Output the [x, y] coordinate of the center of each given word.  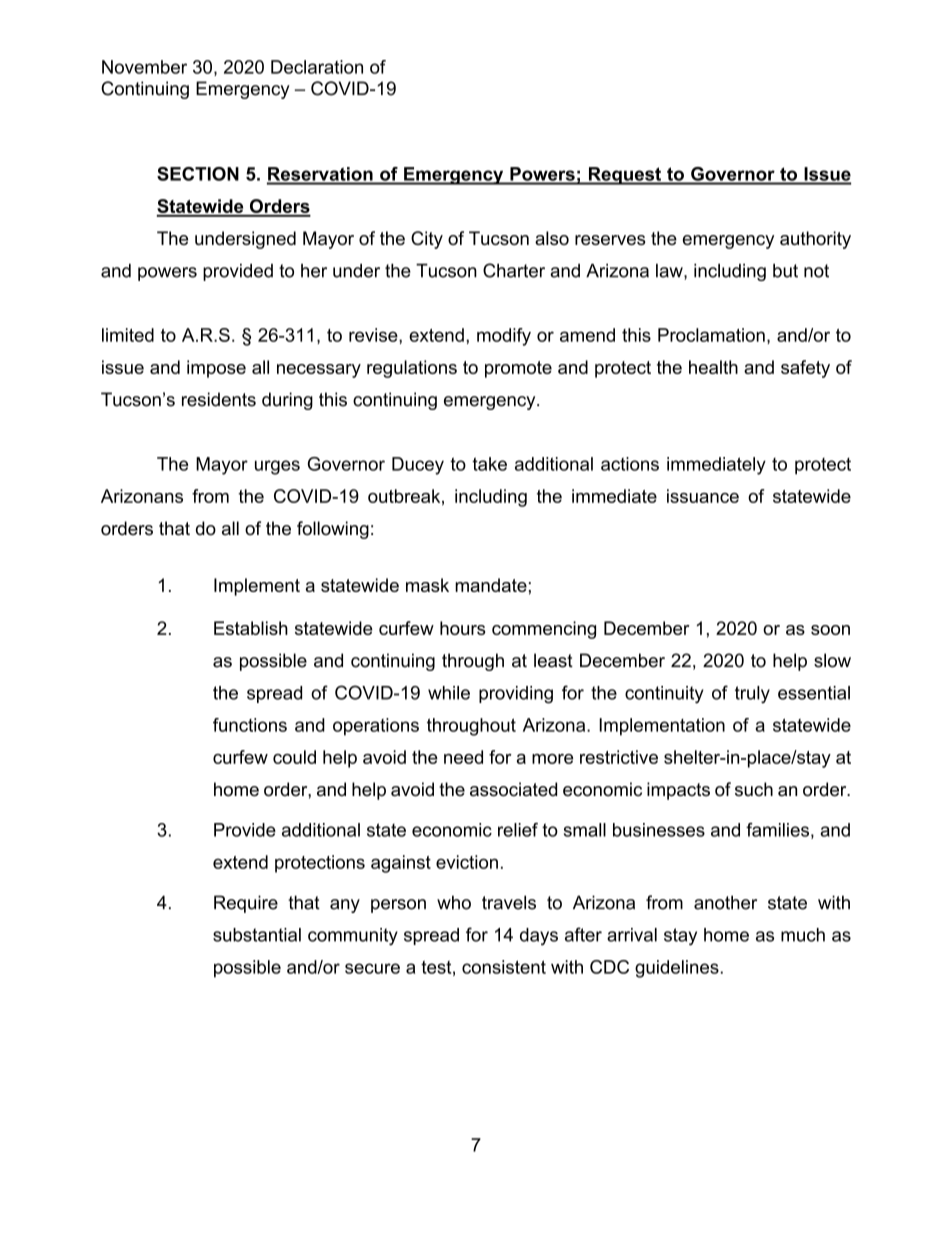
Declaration [317, 67]
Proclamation [711, 335]
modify [504, 337]
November [144, 67]
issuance [703, 496]
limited [128, 335]
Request [624, 176]
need [463, 757]
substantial [257, 935]
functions [250, 725]
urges [277, 467]
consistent [504, 967]
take [489, 464]
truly [752, 695]
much [803, 935]
